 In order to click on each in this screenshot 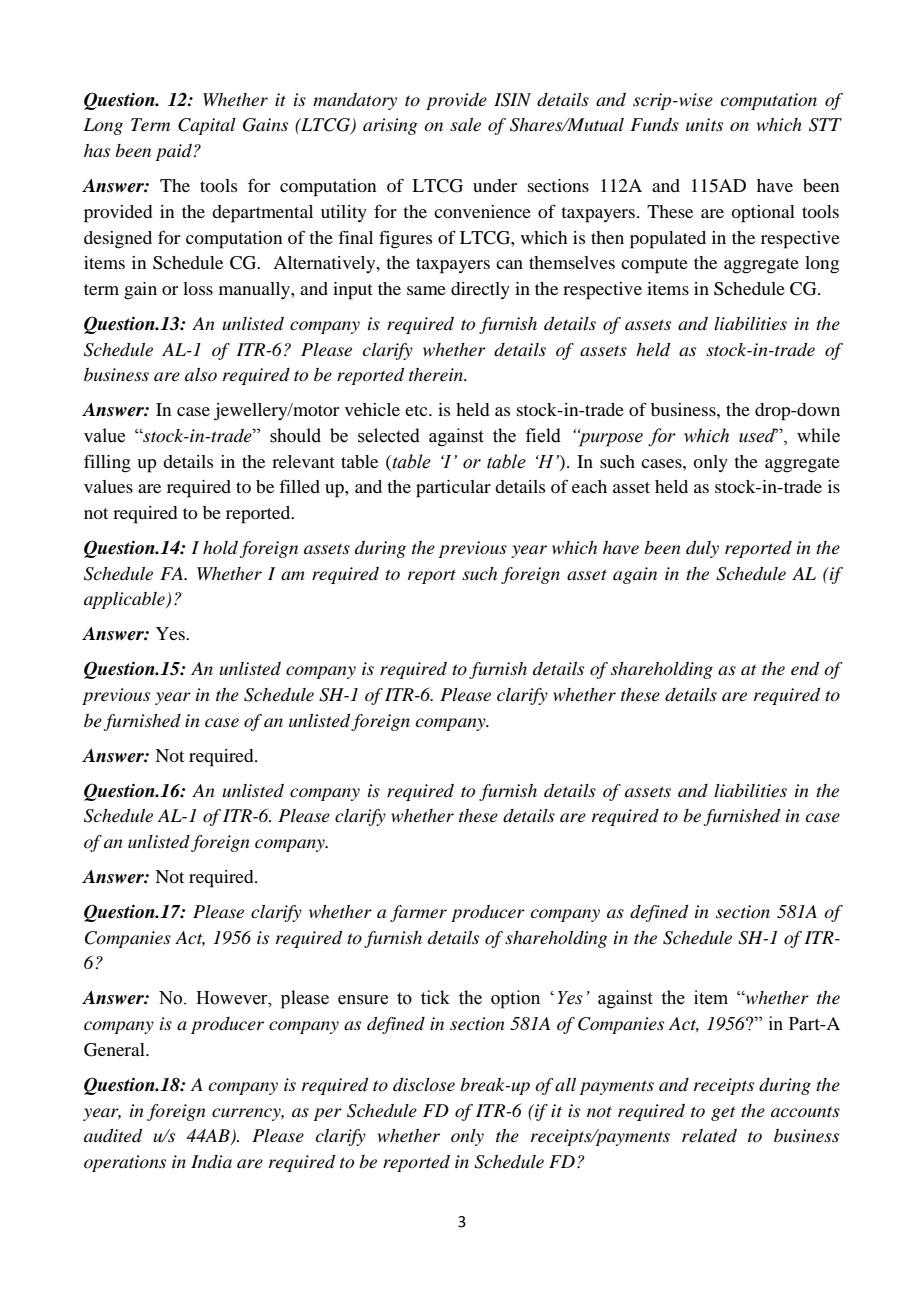, I will do `click(589, 486)`.
